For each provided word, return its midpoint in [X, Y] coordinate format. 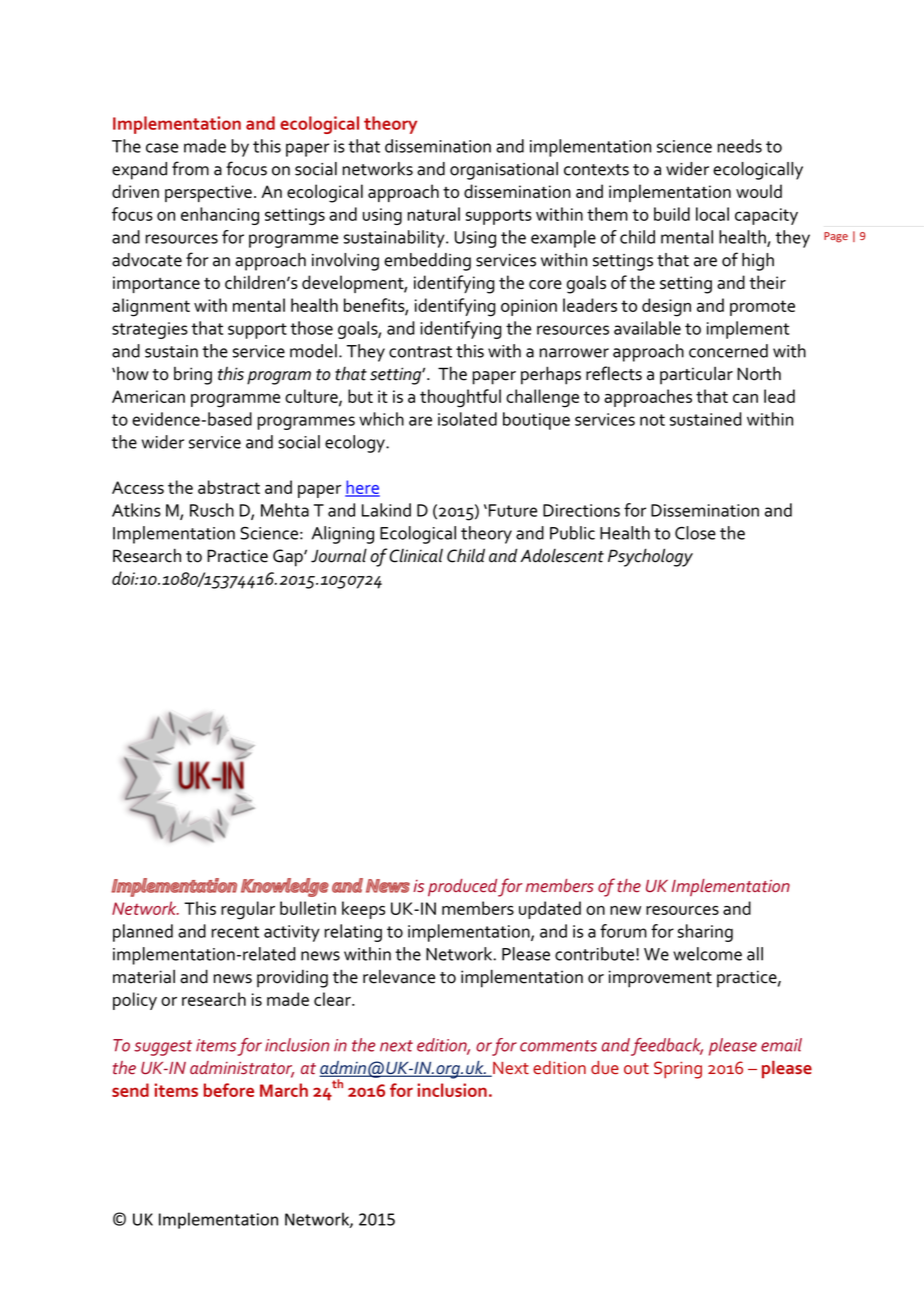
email [781, 1045]
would [759, 191]
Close [695, 533]
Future [511, 510]
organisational [504, 171]
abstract [229, 487]
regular [248, 910]
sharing [705, 933]
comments [558, 1046]
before [229, 1090]
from [190, 168]
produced [462, 888]
